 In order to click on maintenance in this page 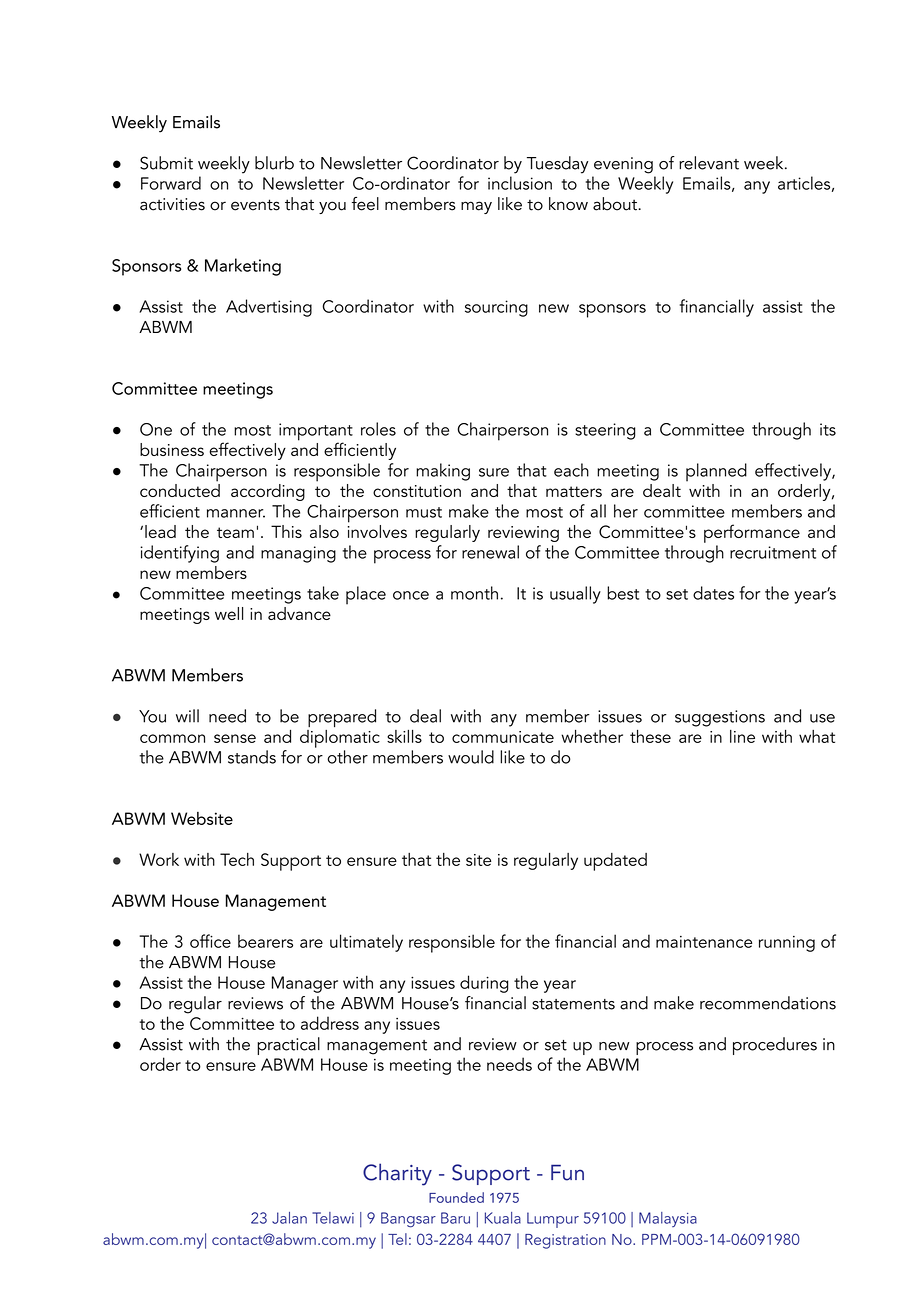, I will do `click(704, 942)`.
